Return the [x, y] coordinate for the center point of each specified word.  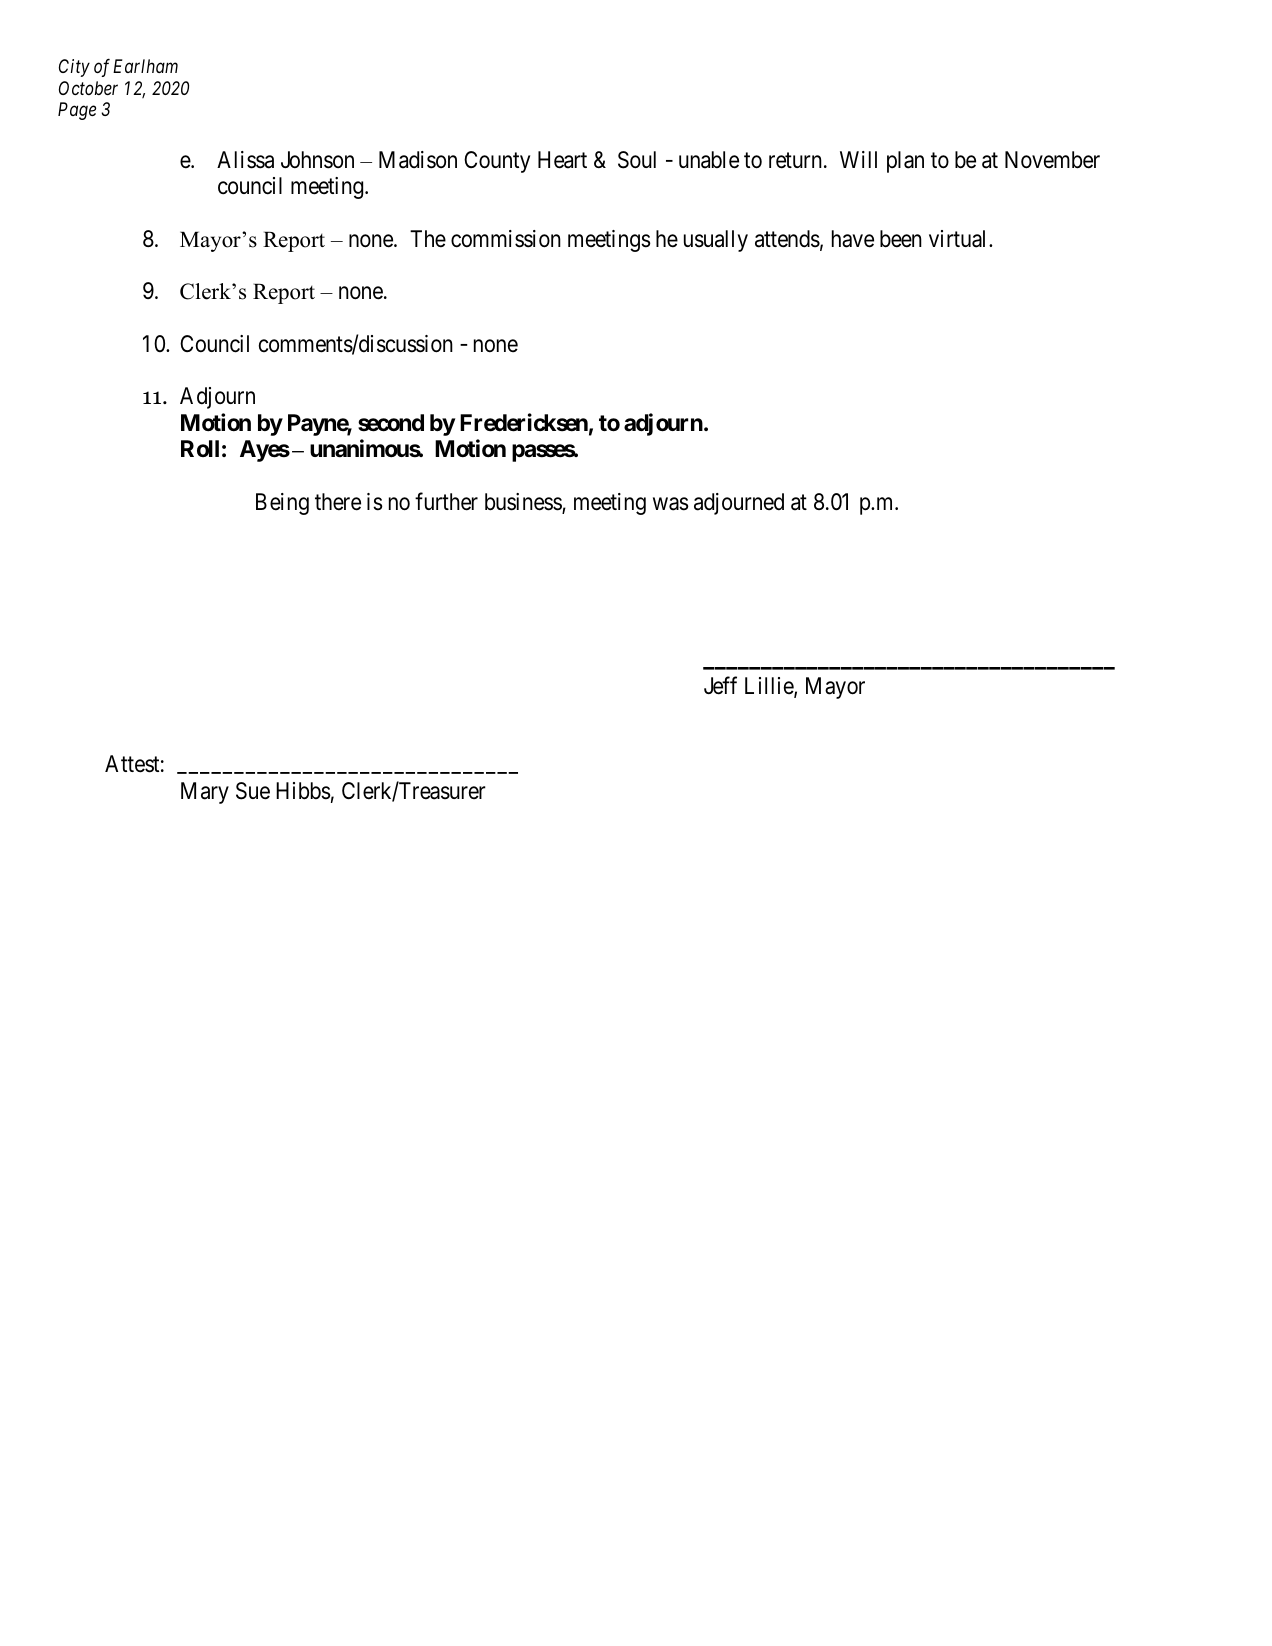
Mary [205, 793]
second [391, 423]
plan [905, 162]
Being [282, 504]
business [524, 503]
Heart [562, 160]
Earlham [145, 66]
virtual [959, 239]
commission [506, 239]
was [671, 504]
